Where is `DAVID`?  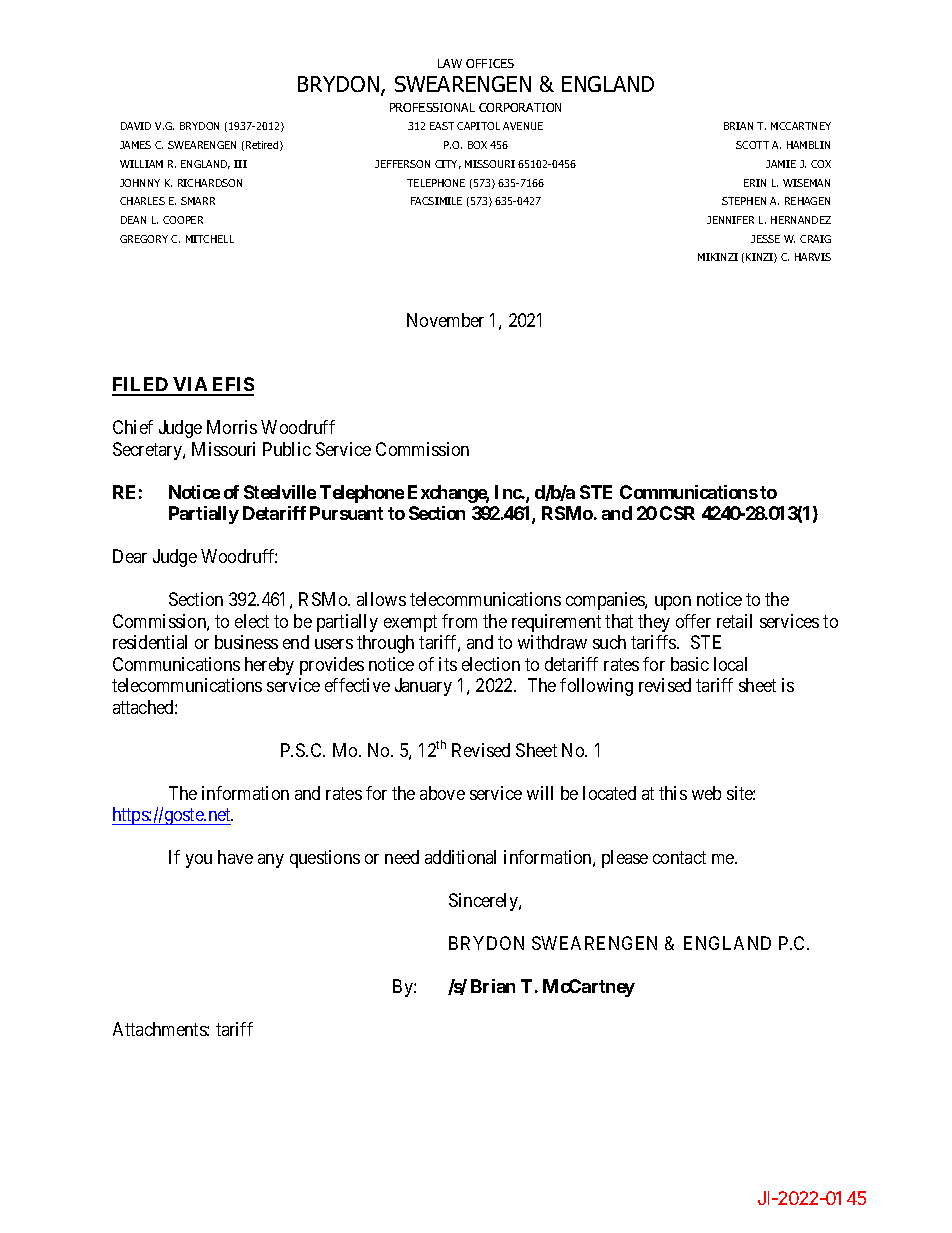
DAVID is located at coordinates (136, 126).
